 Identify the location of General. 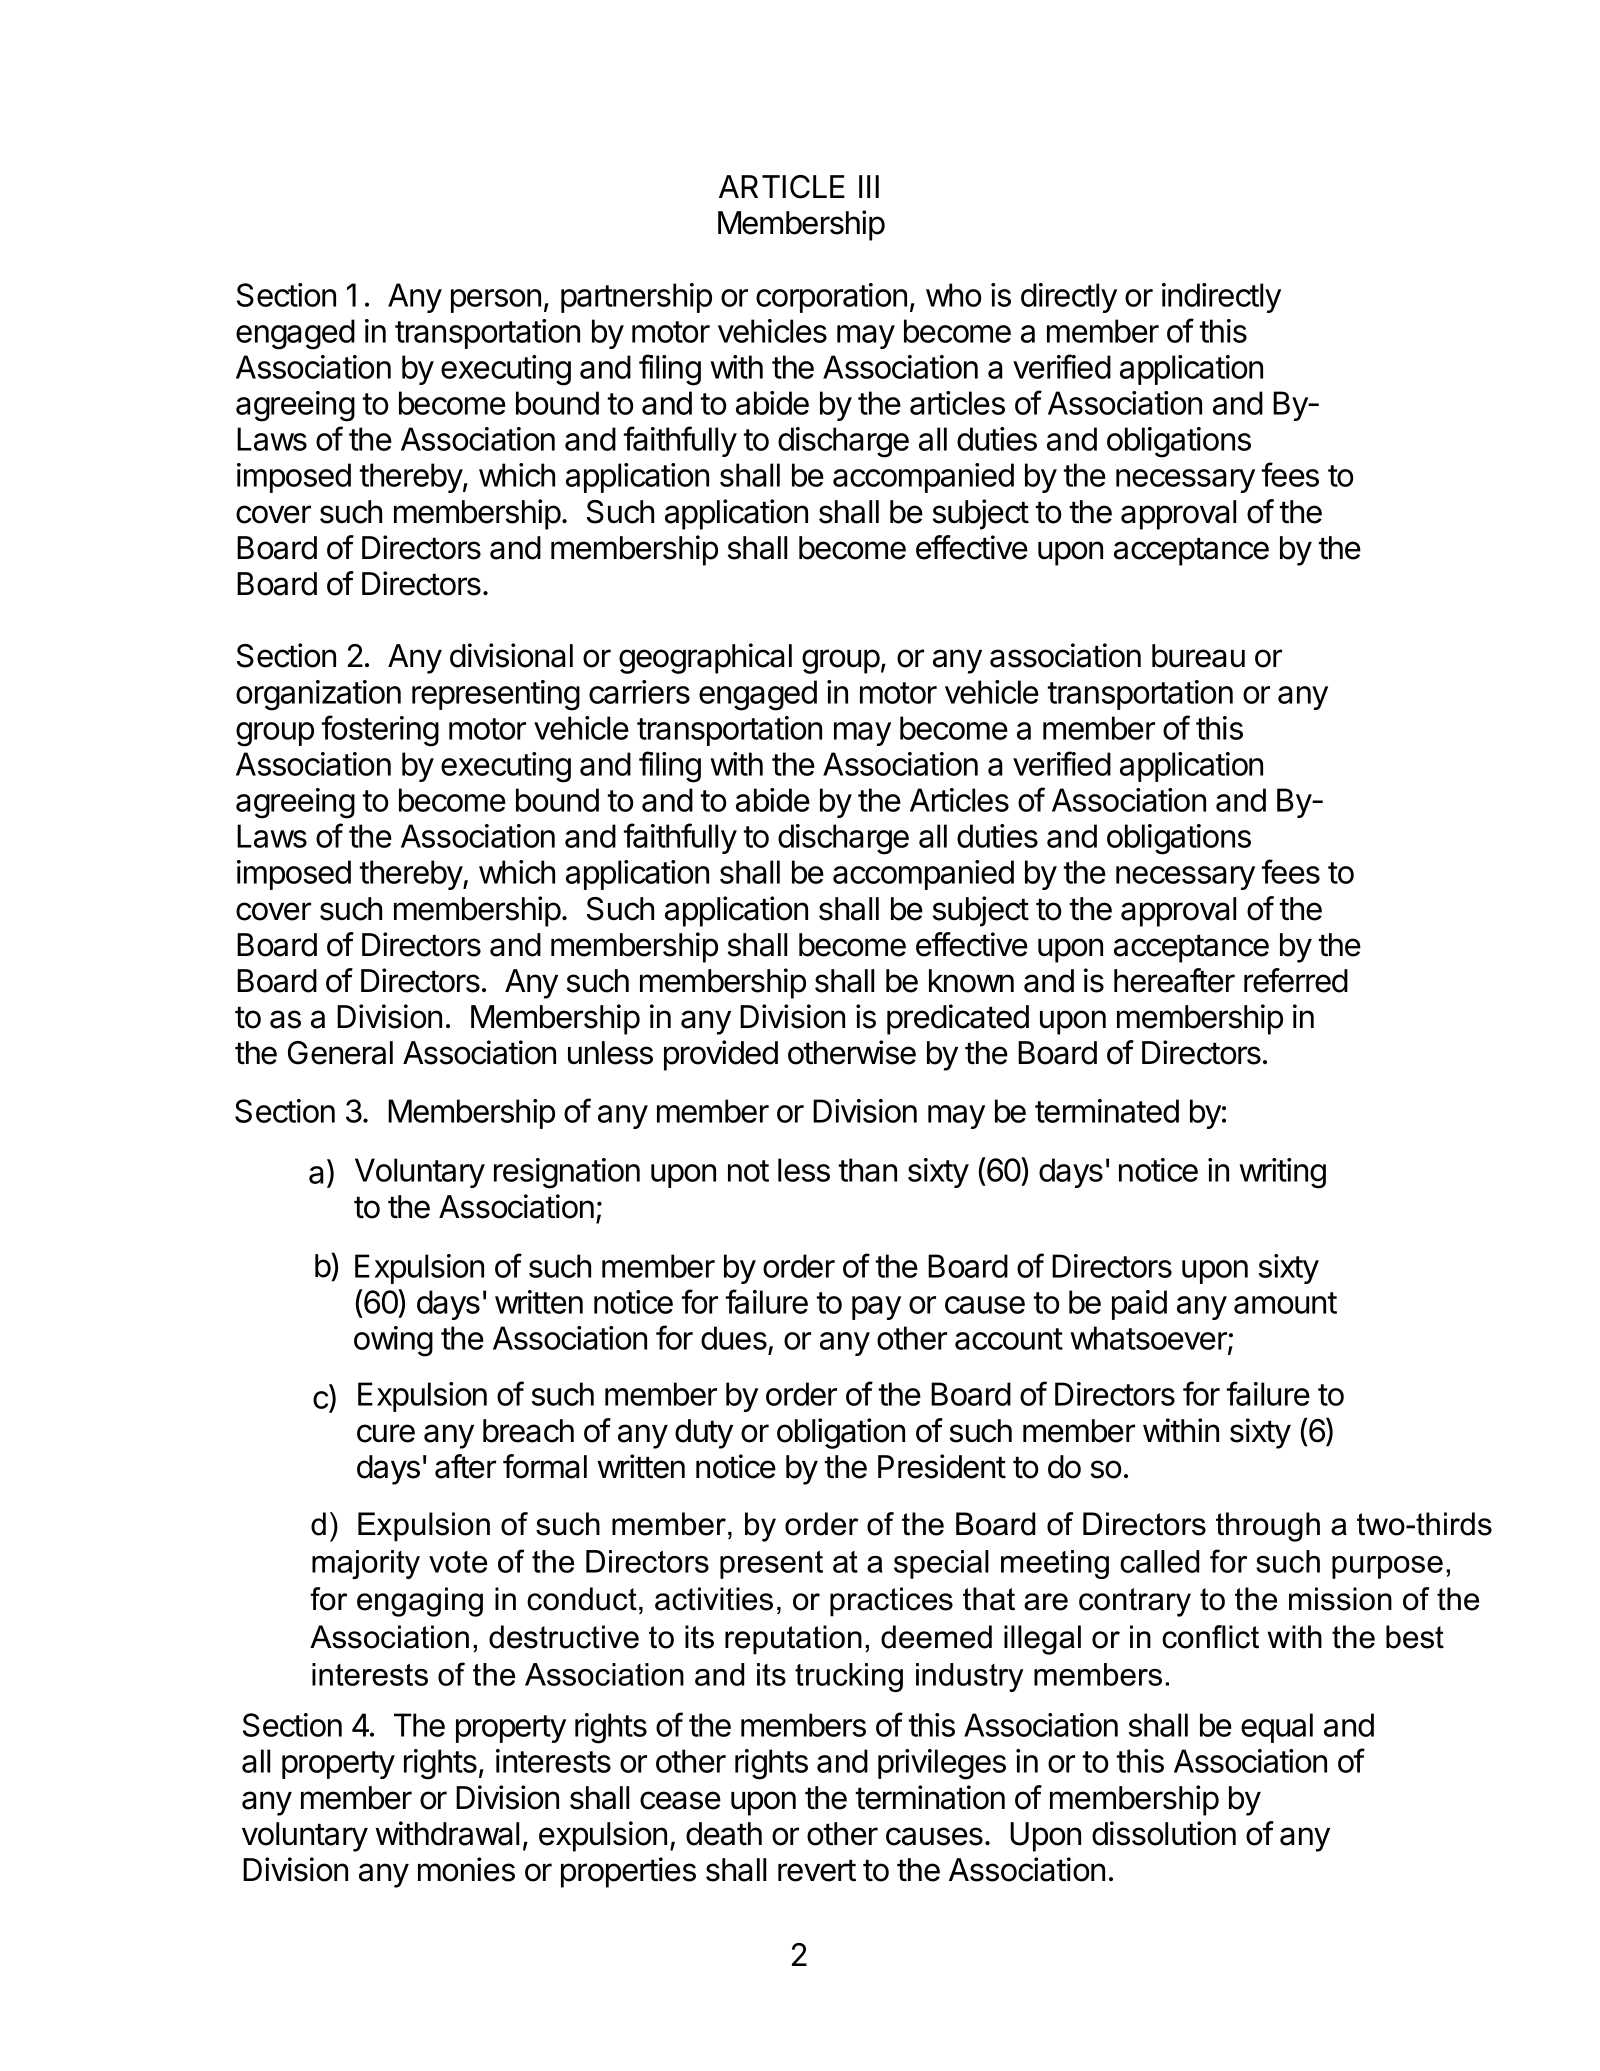
(340, 1053).
